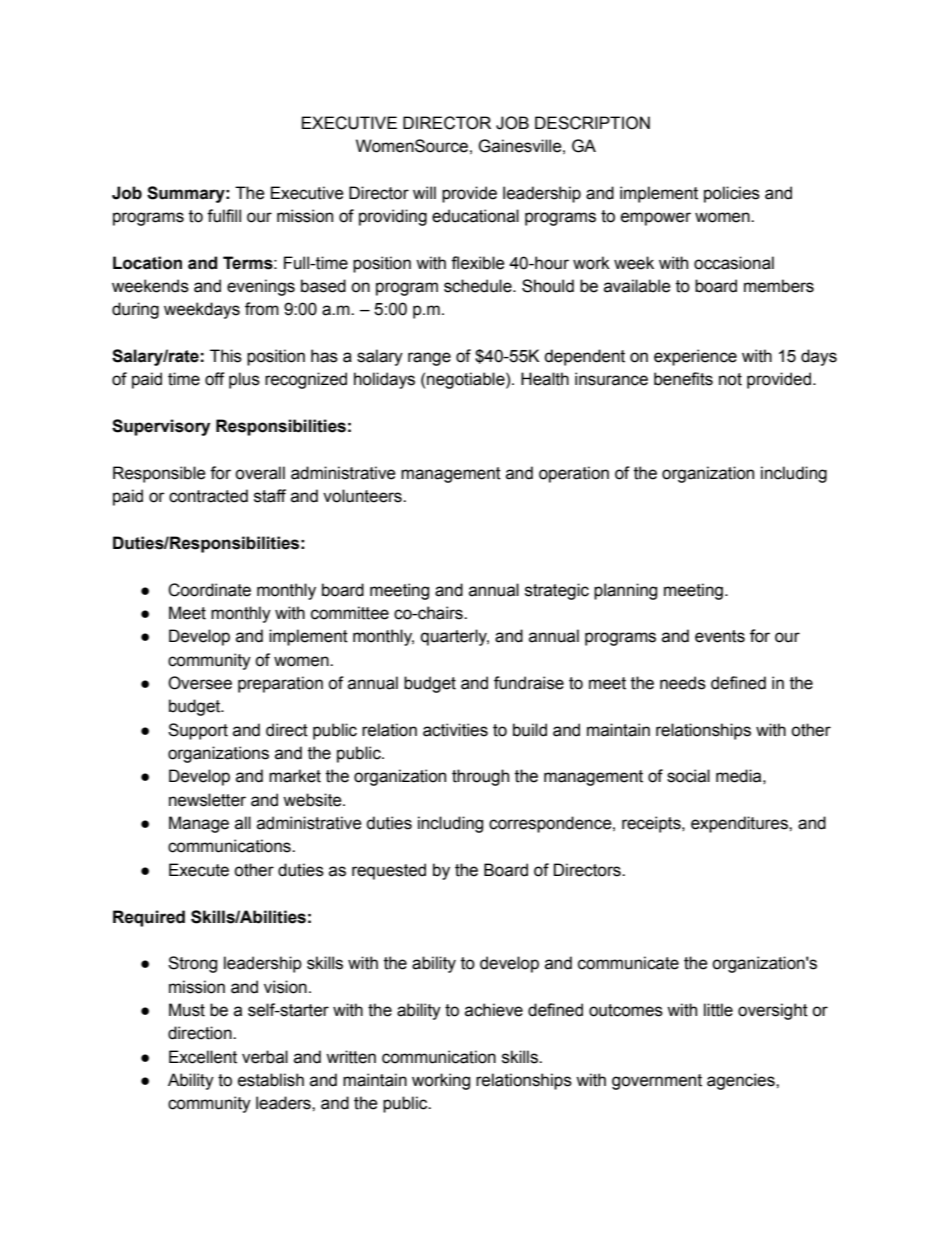 Image resolution: width=952 pixels, height=1233 pixels. I want to click on activities, so click(455, 730).
